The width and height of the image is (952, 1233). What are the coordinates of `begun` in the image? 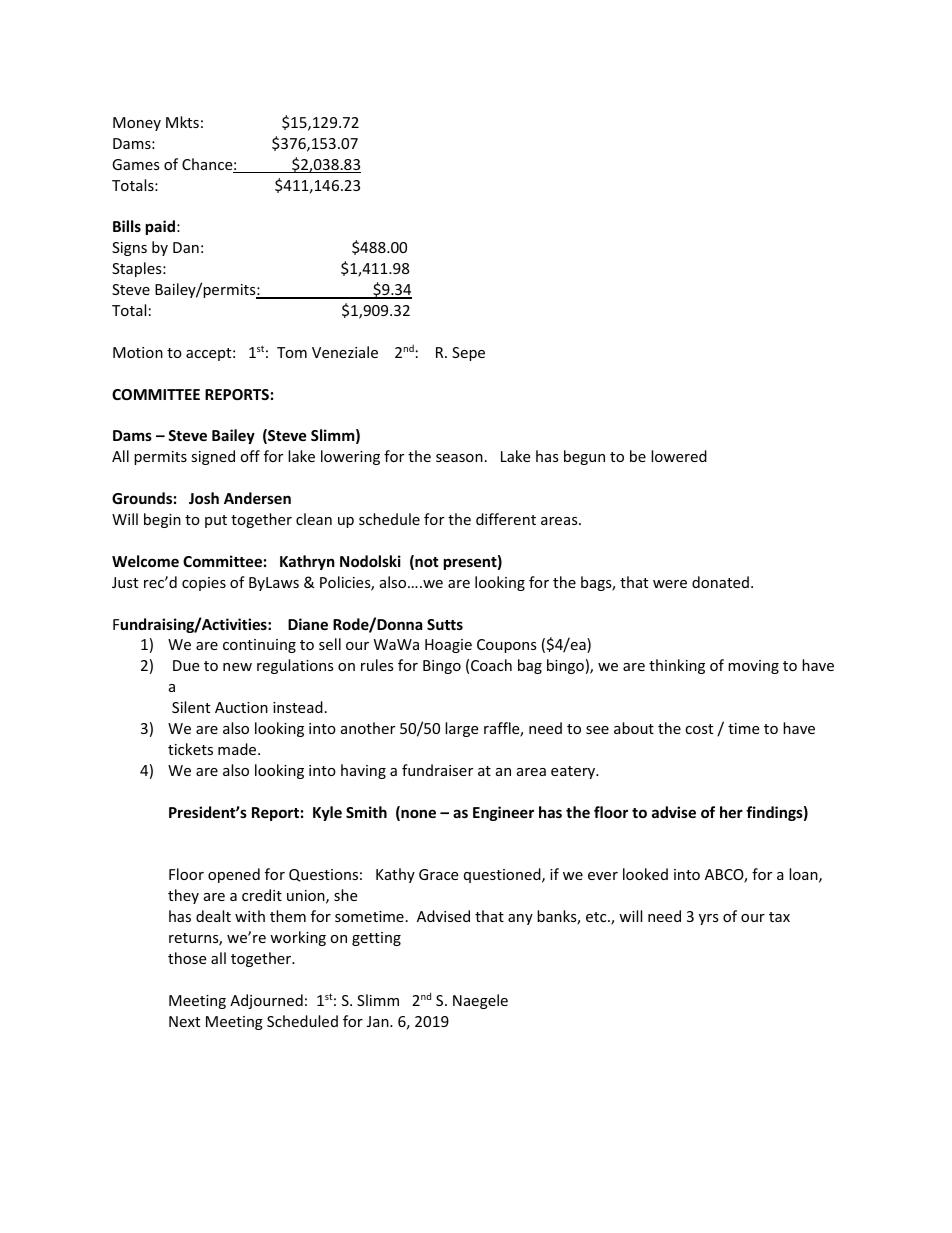 It's located at (584, 457).
